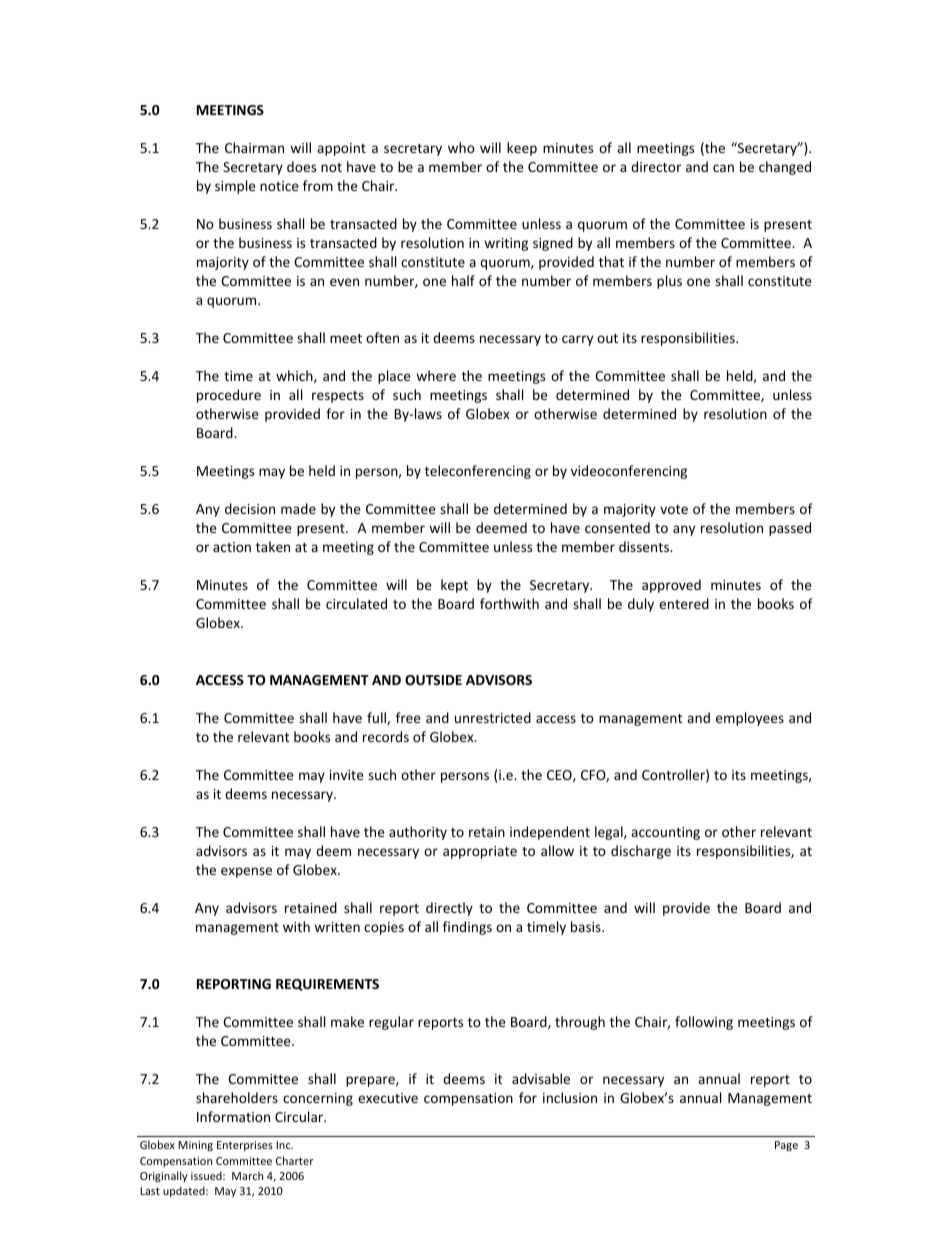 The height and width of the image is (1233, 952). I want to click on who, so click(461, 147).
